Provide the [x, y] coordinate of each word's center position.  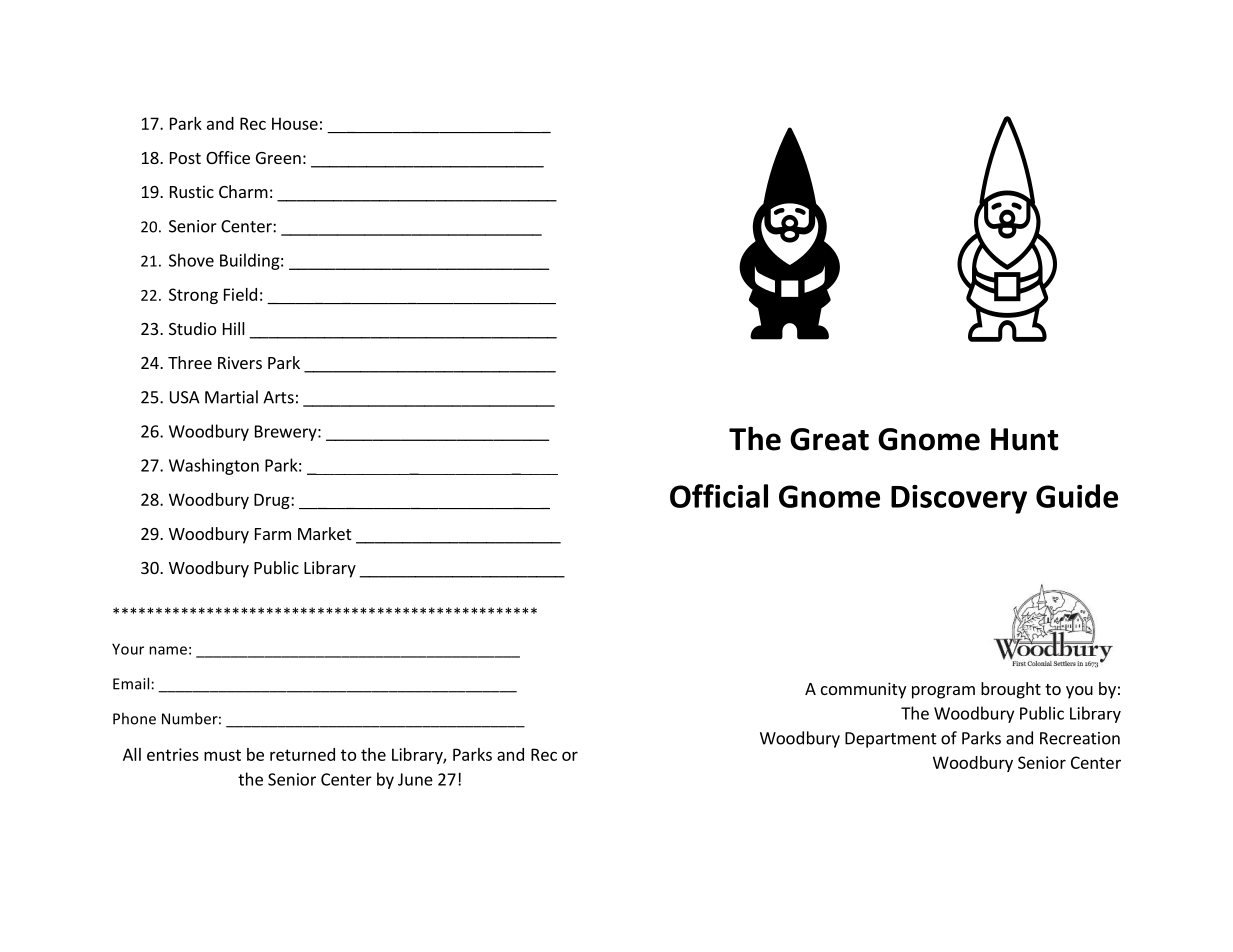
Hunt [1024, 439]
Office [228, 157]
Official [719, 496]
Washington [214, 466]
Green [278, 158]
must [222, 755]
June [415, 779]
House [295, 123]
